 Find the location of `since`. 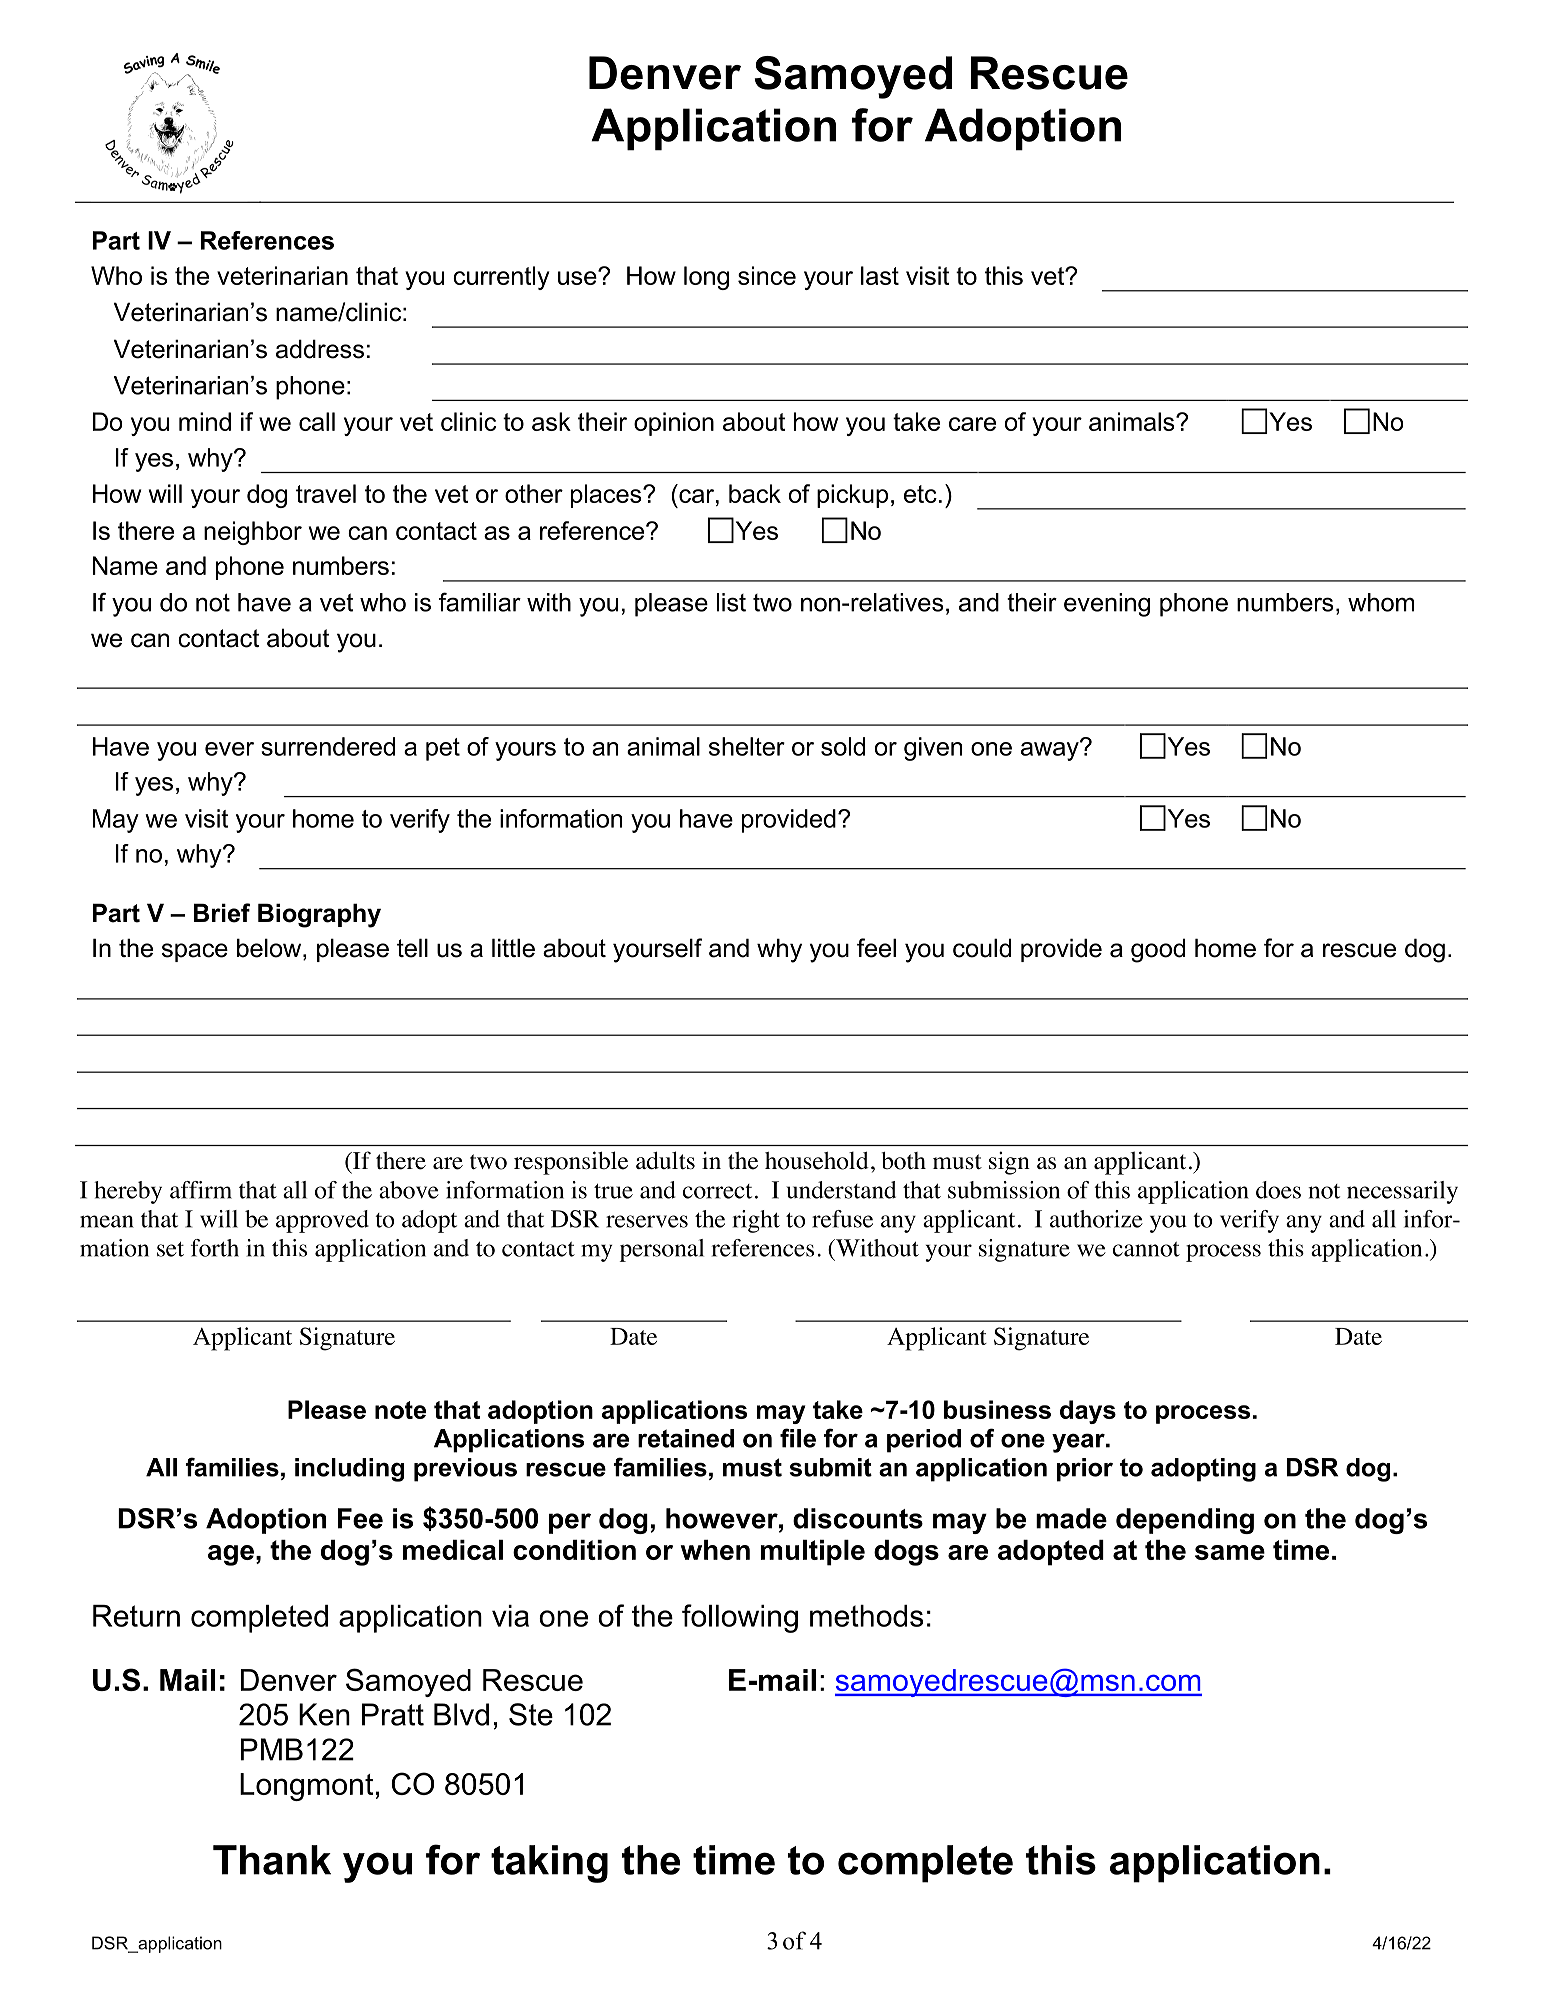

since is located at coordinates (767, 275).
